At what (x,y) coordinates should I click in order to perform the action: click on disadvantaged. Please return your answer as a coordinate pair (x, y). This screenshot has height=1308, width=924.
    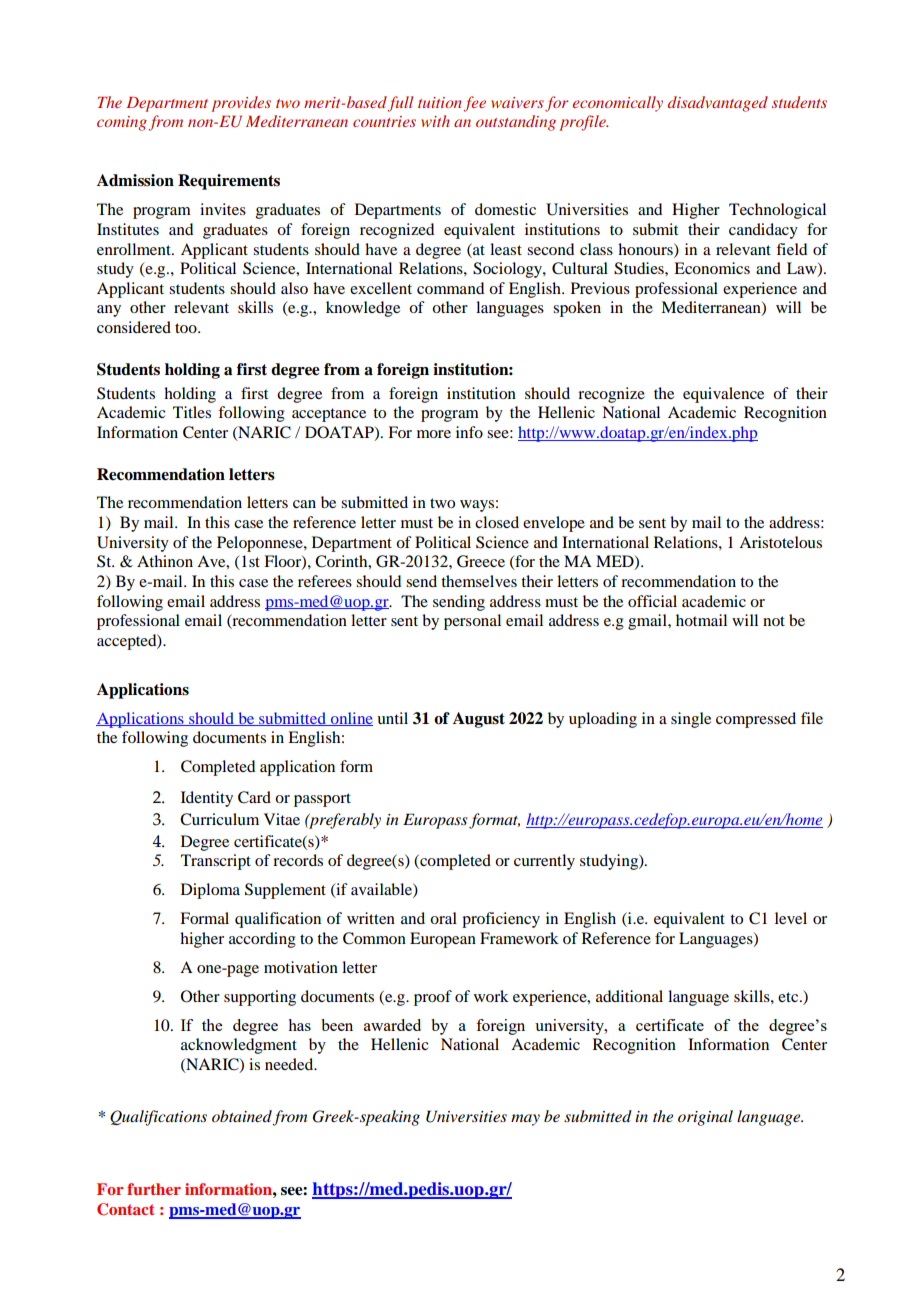
    Looking at the image, I should click on (718, 104).
